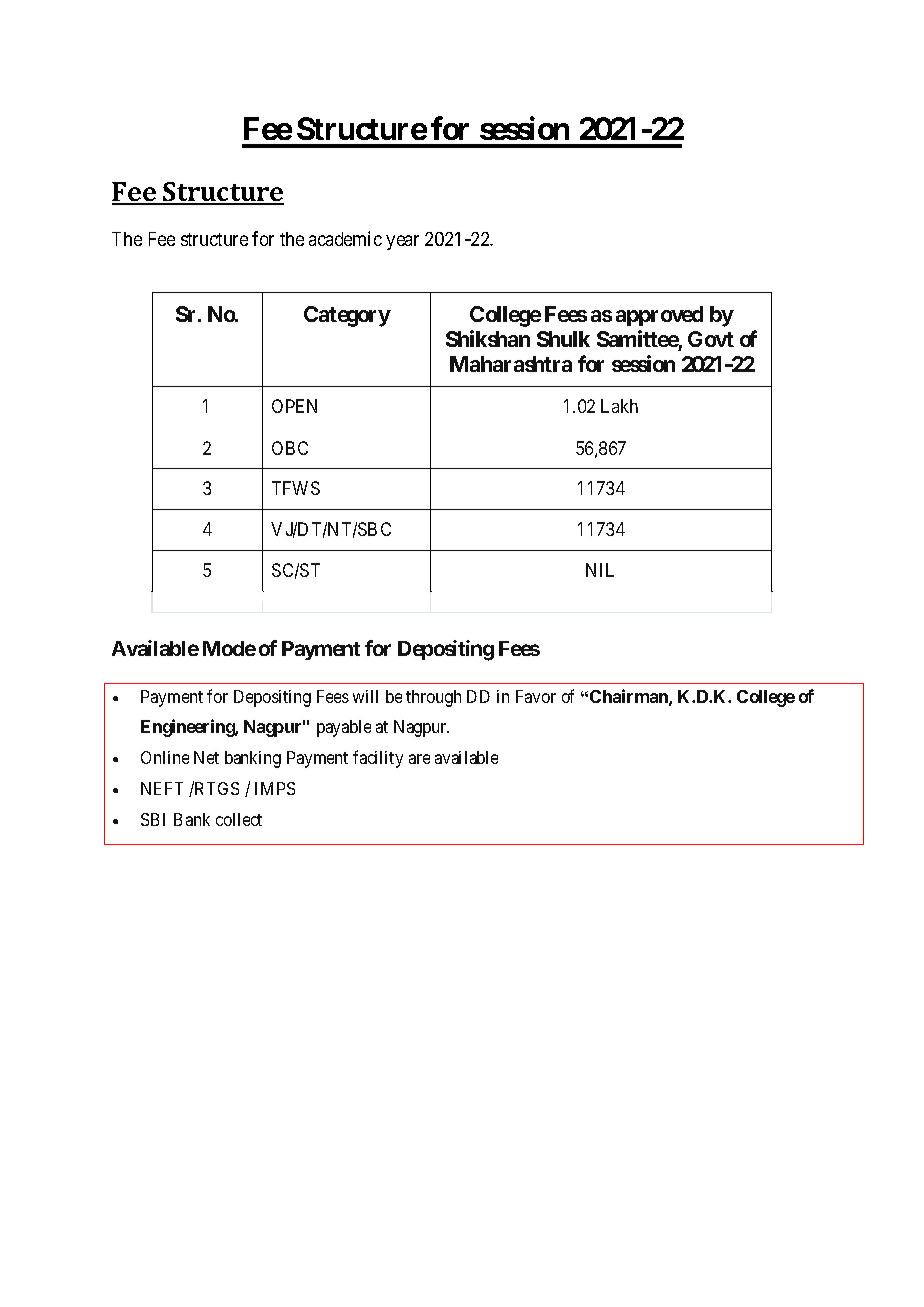  I want to click on Lakh, so click(619, 406).
